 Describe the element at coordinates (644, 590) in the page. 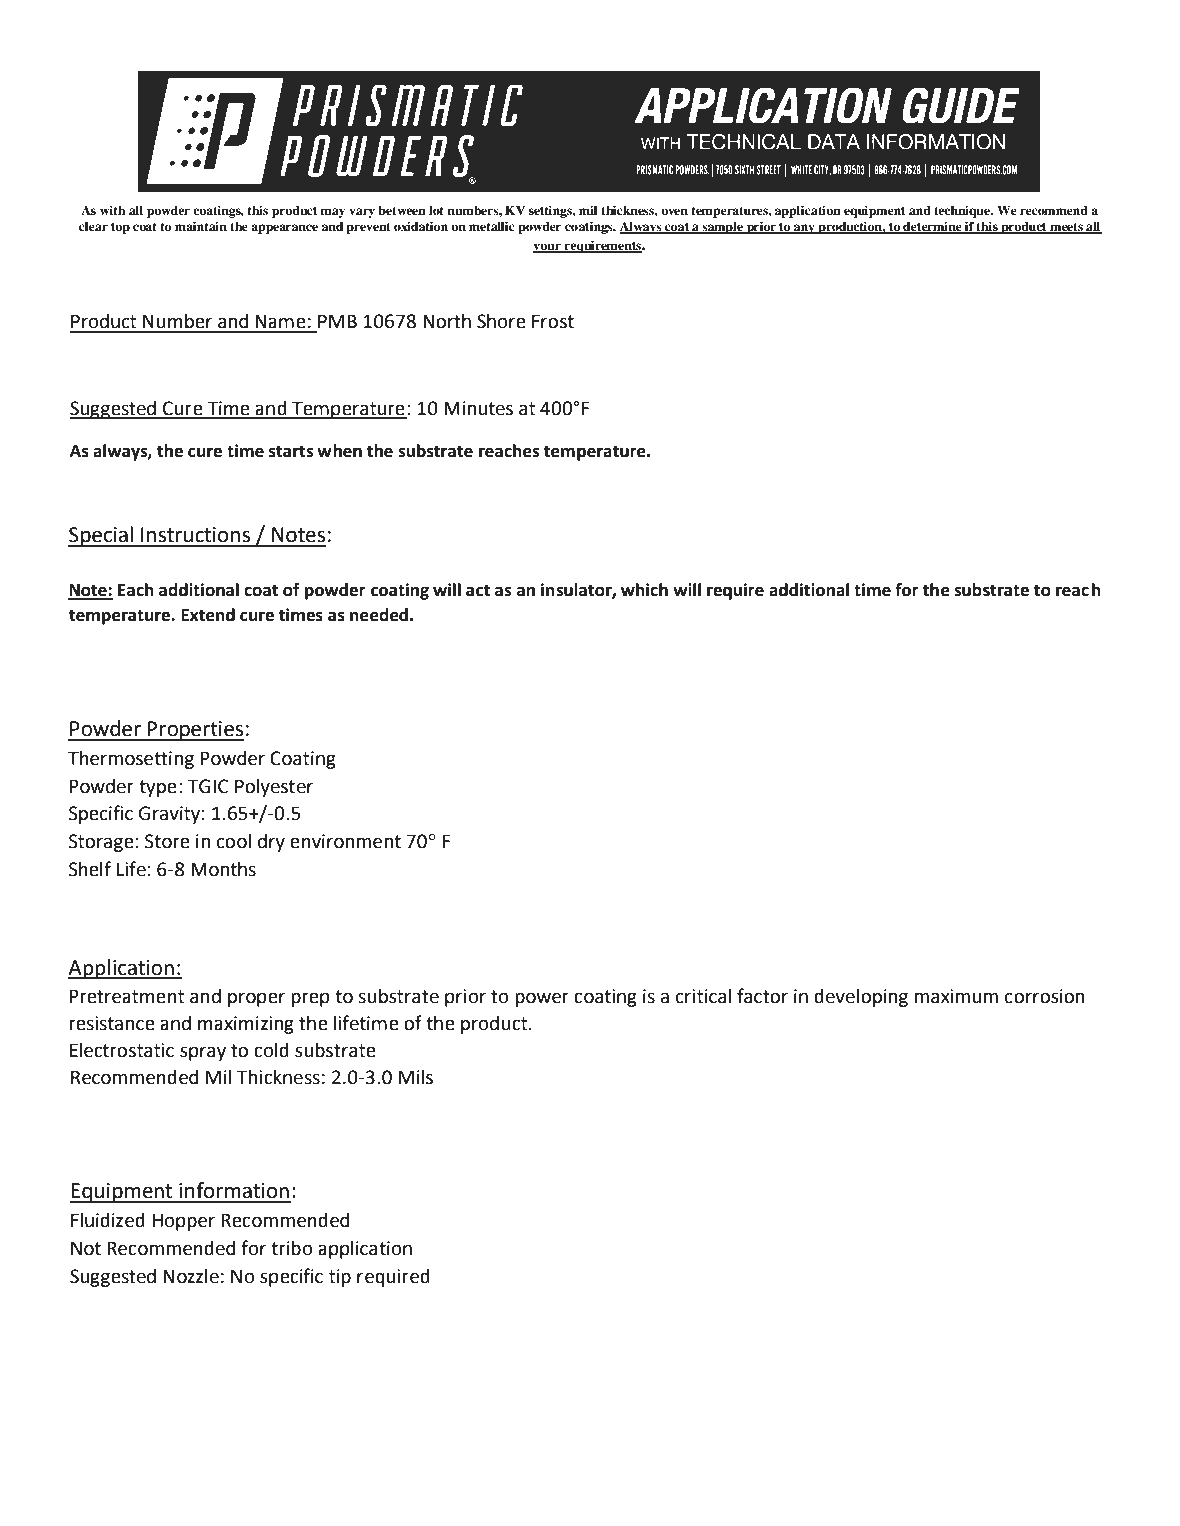

I see `which` at that location.
